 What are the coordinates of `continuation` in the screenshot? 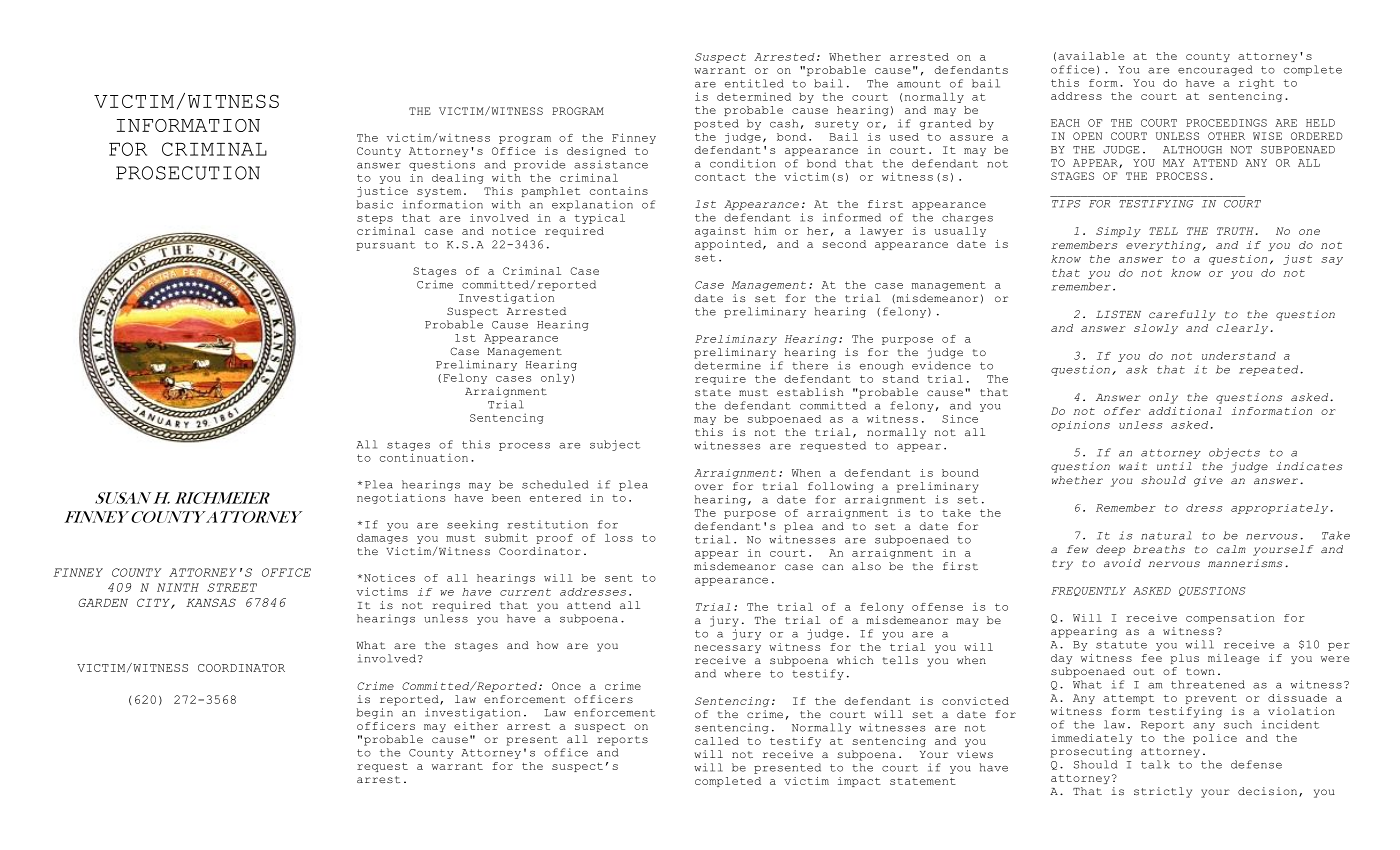 It's located at (424, 457).
